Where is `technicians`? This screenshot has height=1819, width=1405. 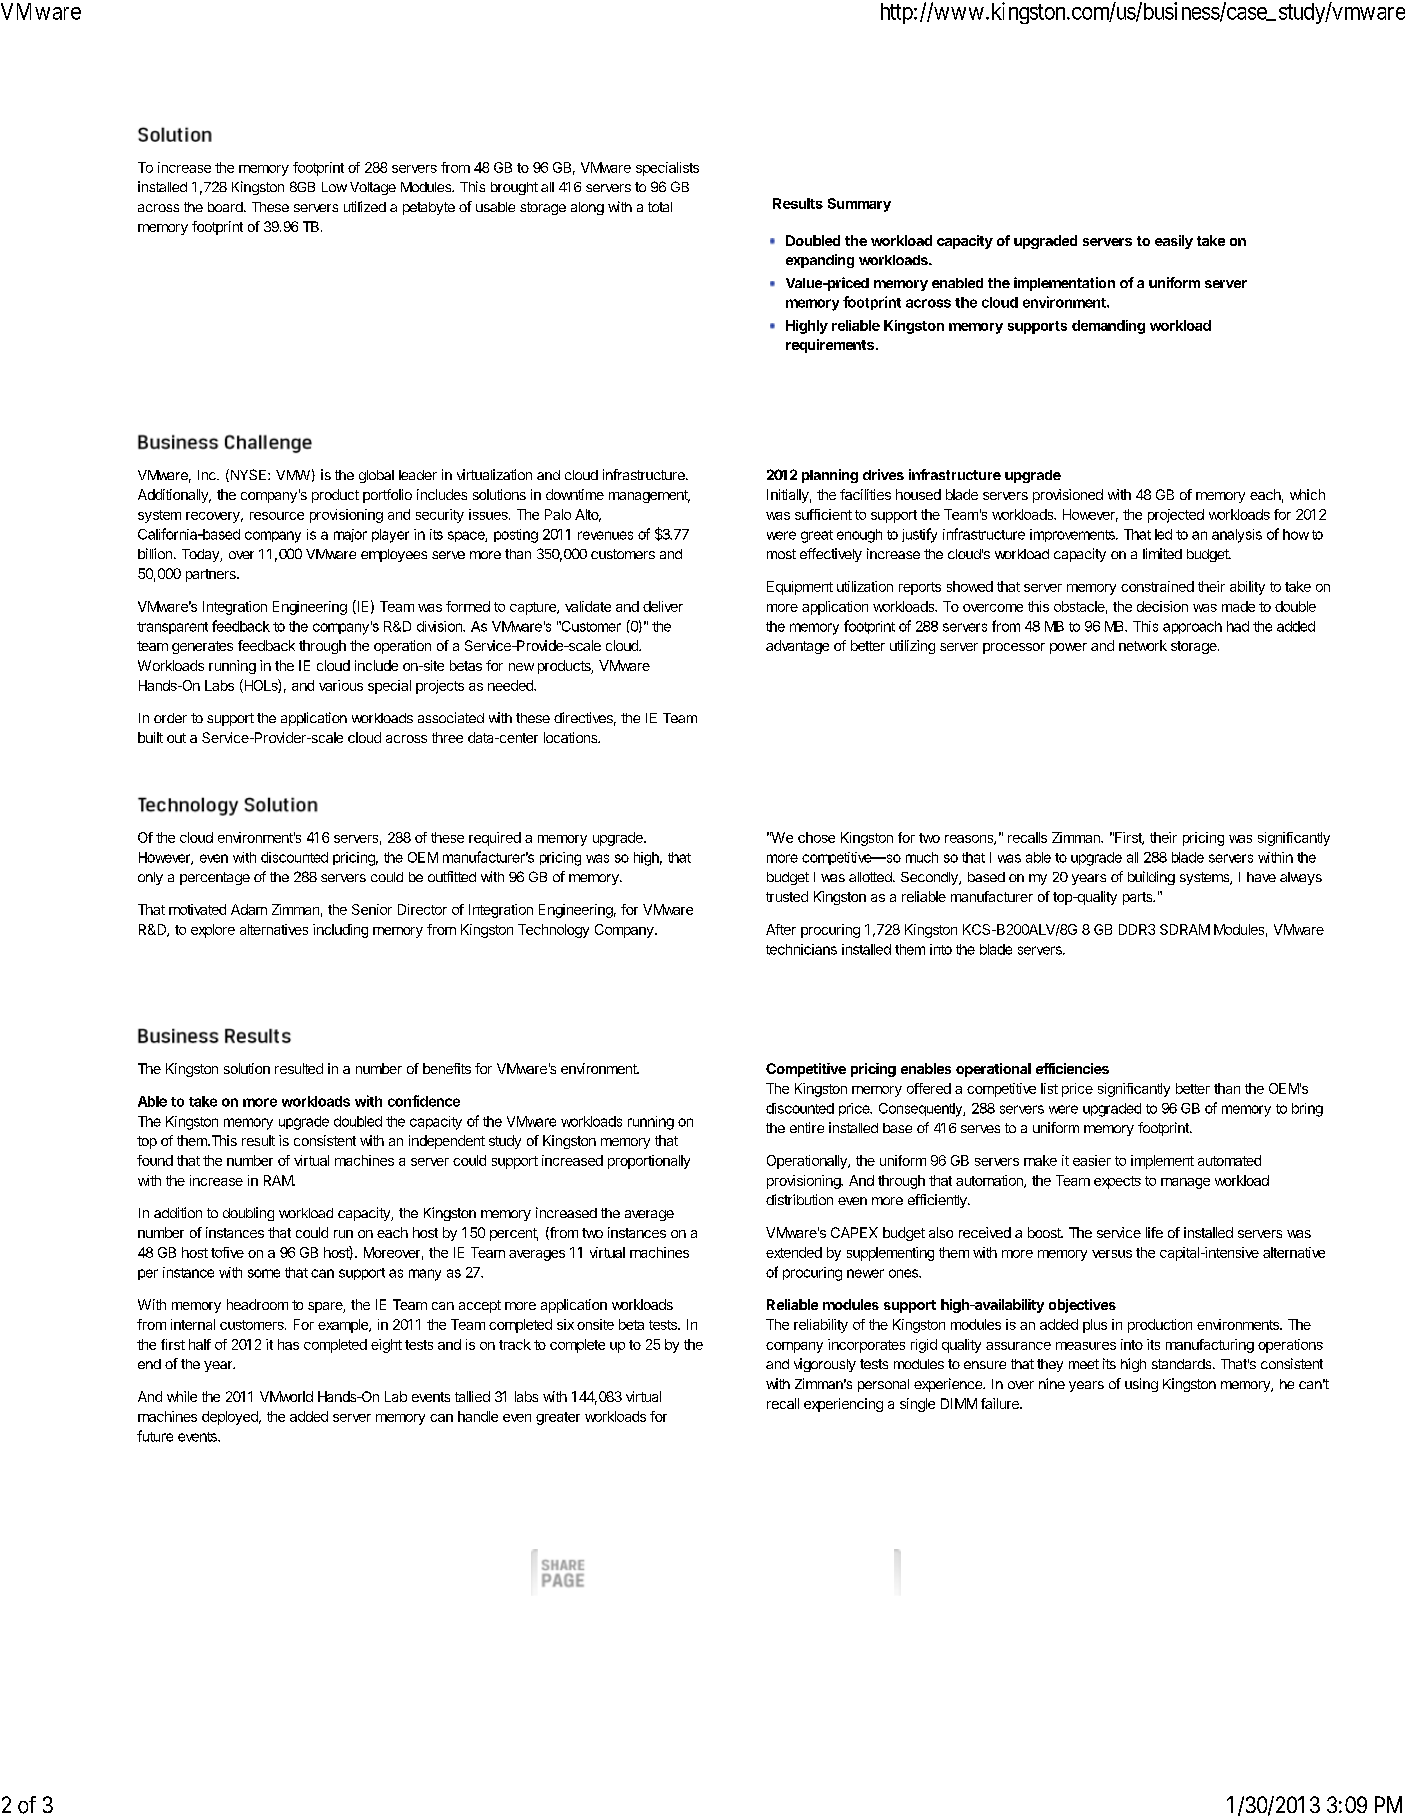 technicians is located at coordinates (801, 949).
